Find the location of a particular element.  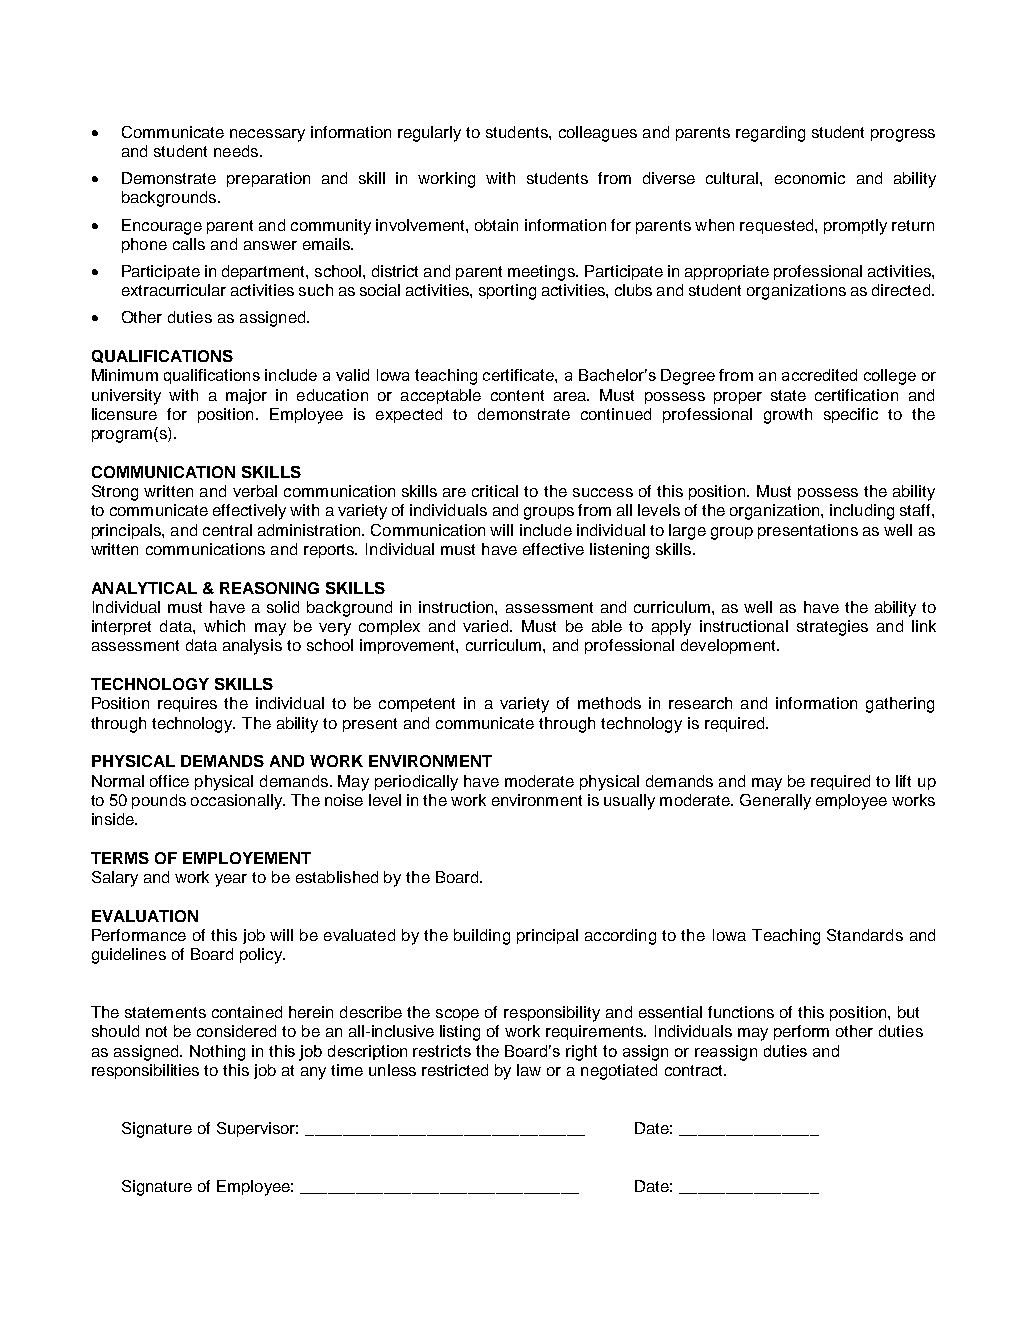

needs is located at coordinates (237, 151).
